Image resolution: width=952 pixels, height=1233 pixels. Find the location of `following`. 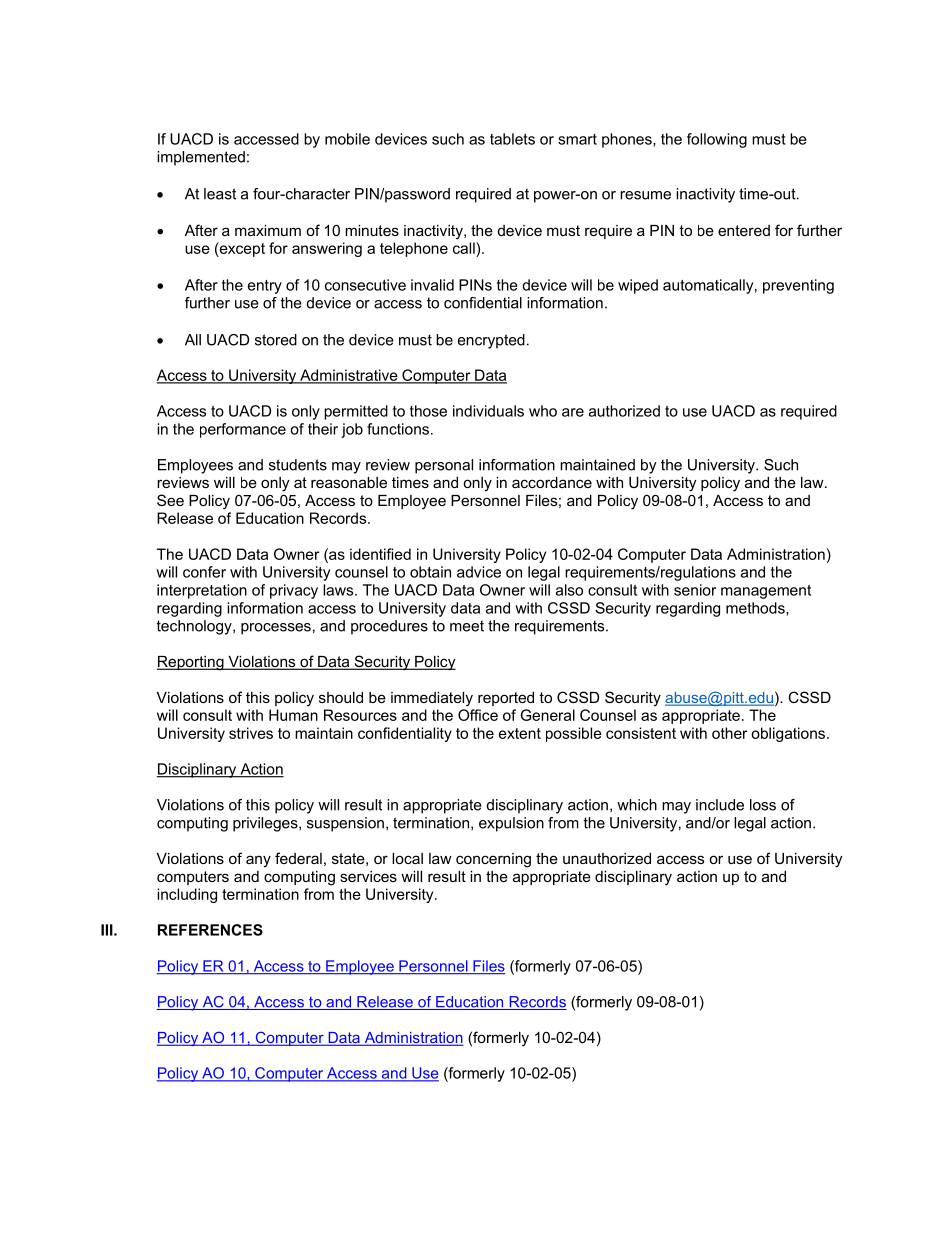

following is located at coordinates (717, 140).
